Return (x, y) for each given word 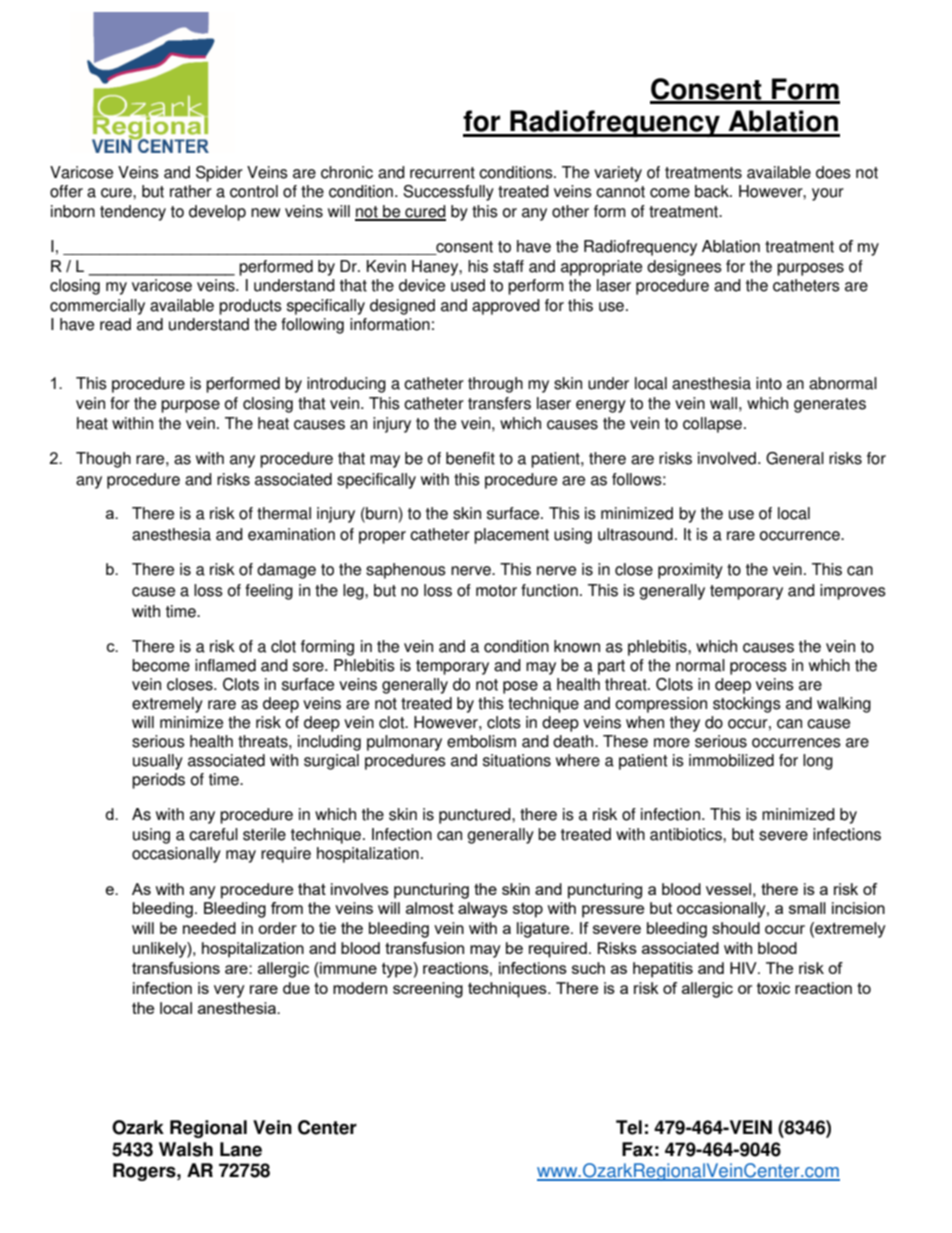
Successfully (448, 193)
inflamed (225, 665)
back (713, 191)
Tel (629, 1127)
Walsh (186, 1149)
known (577, 646)
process (758, 668)
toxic (773, 988)
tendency (133, 213)
